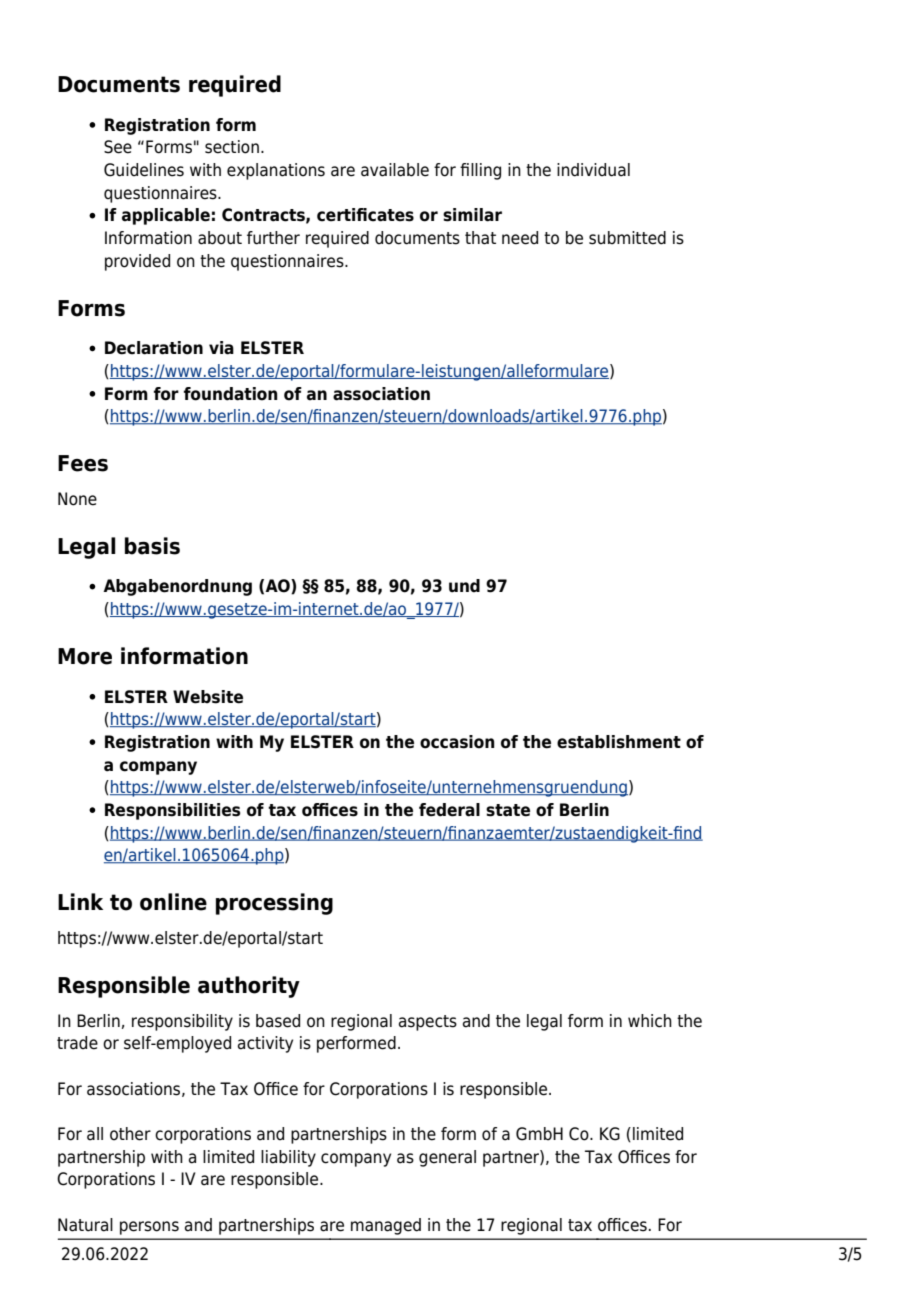  What do you see at coordinates (386, 1226) in the screenshot?
I see `managed` at bounding box center [386, 1226].
